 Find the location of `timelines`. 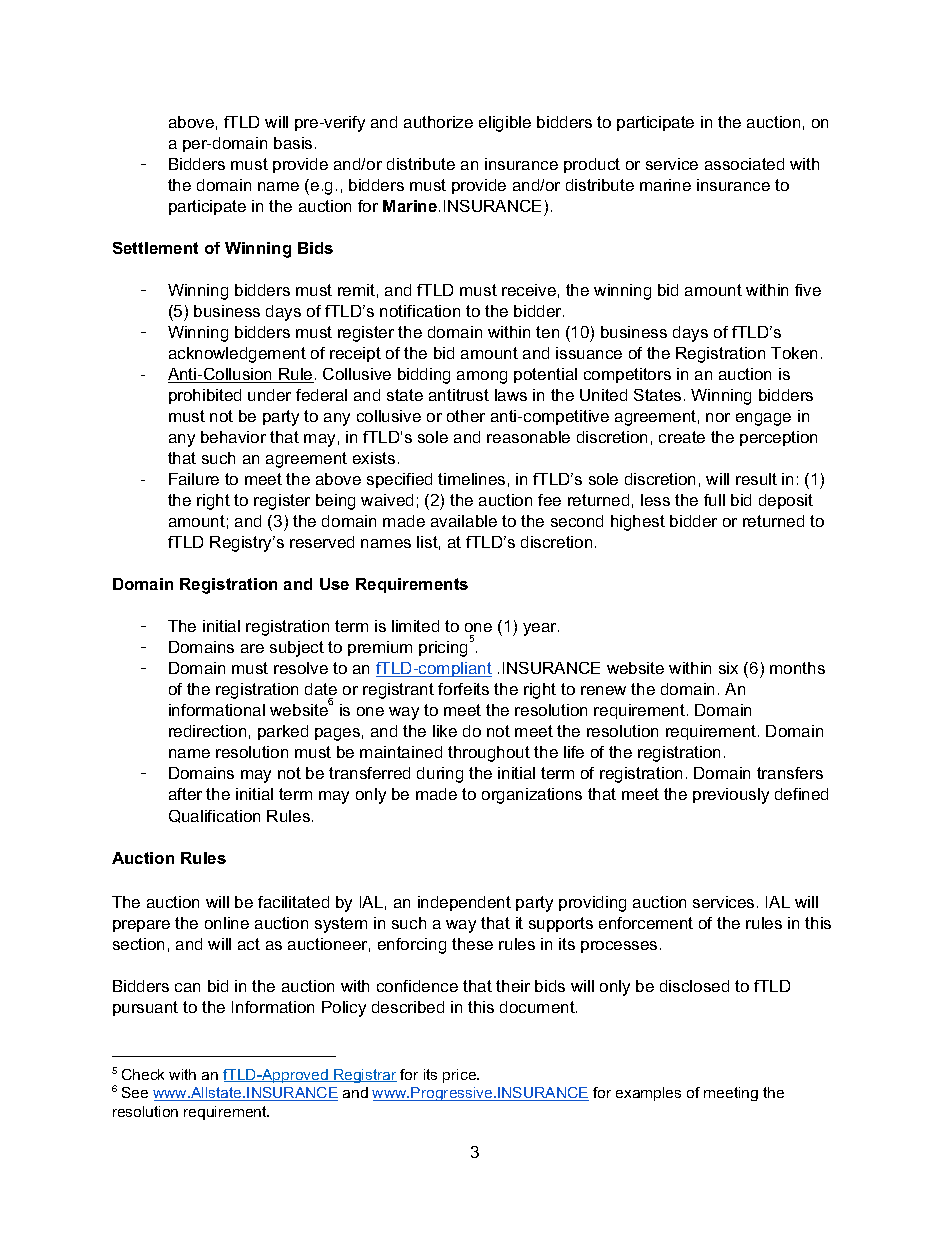

timelines is located at coordinates (471, 479).
